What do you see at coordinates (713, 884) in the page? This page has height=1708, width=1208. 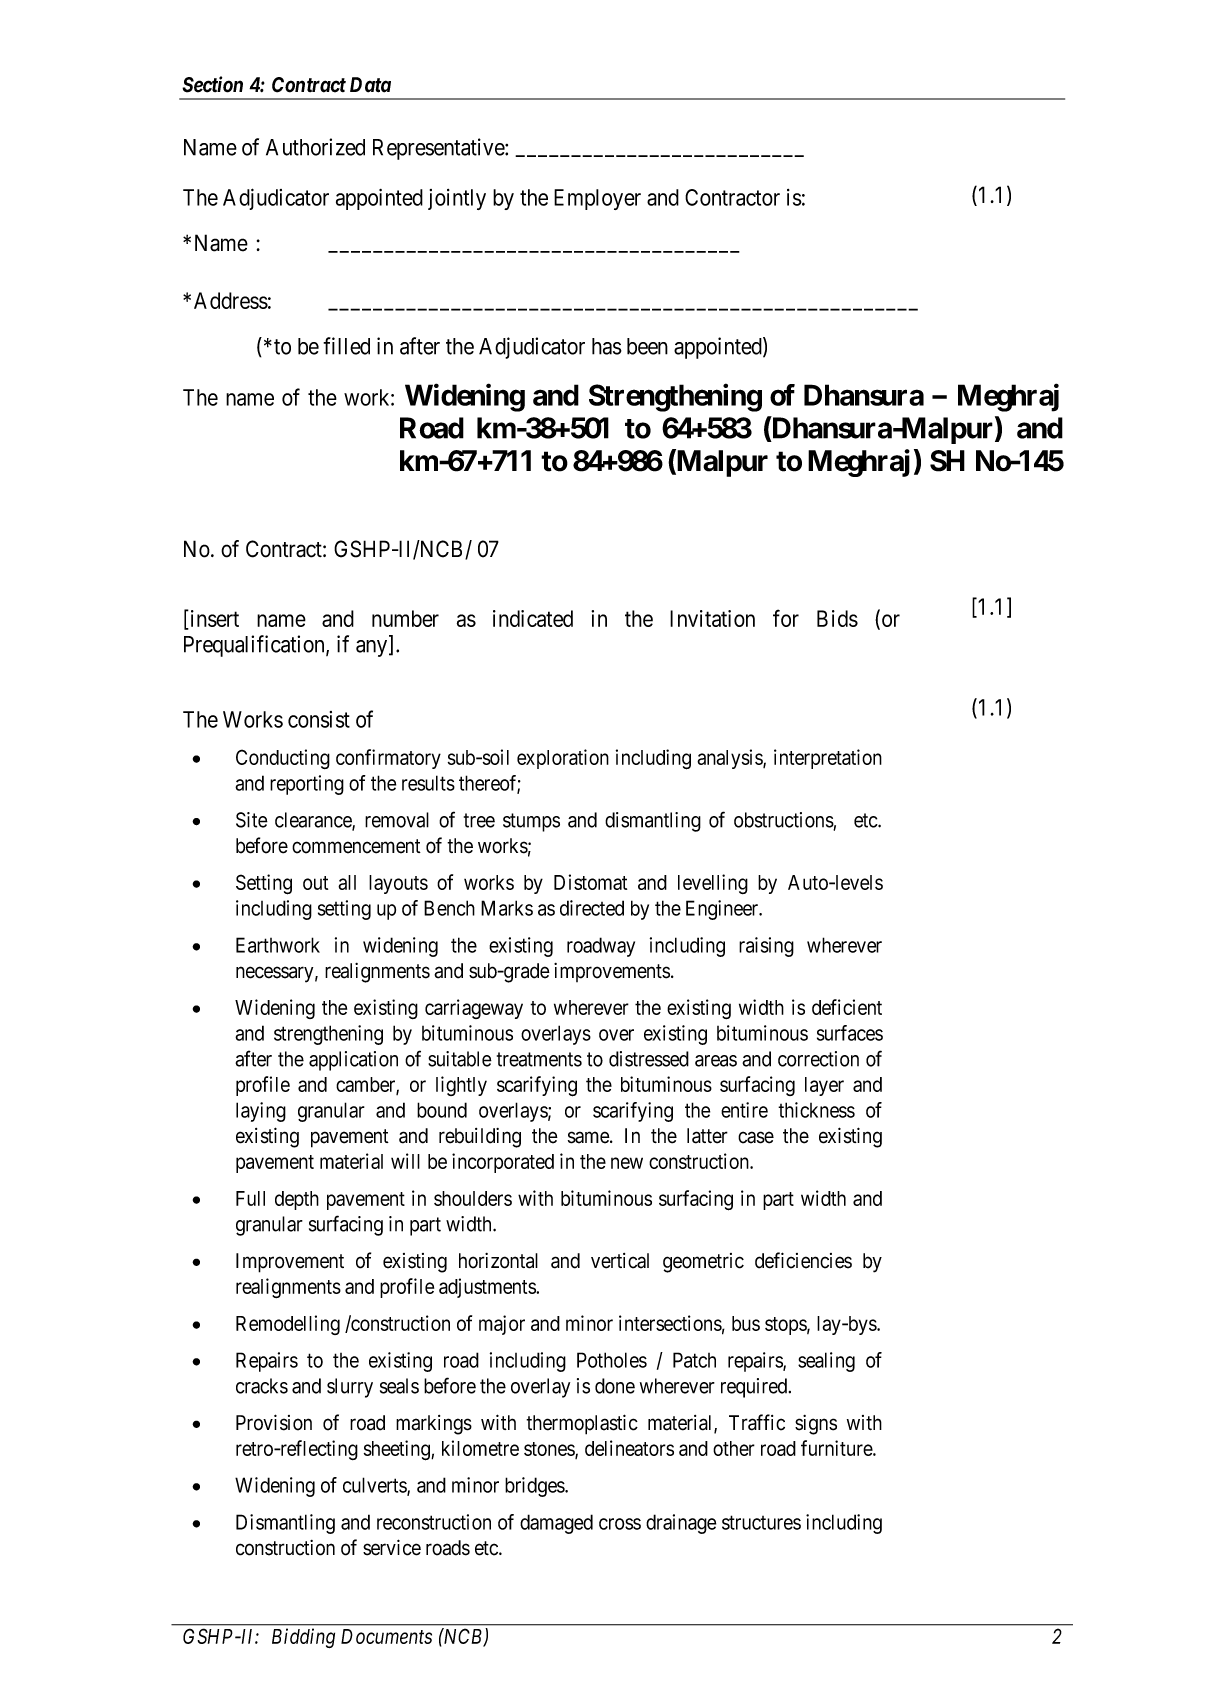 I see `levelling` at bounding box center [713, 884].
